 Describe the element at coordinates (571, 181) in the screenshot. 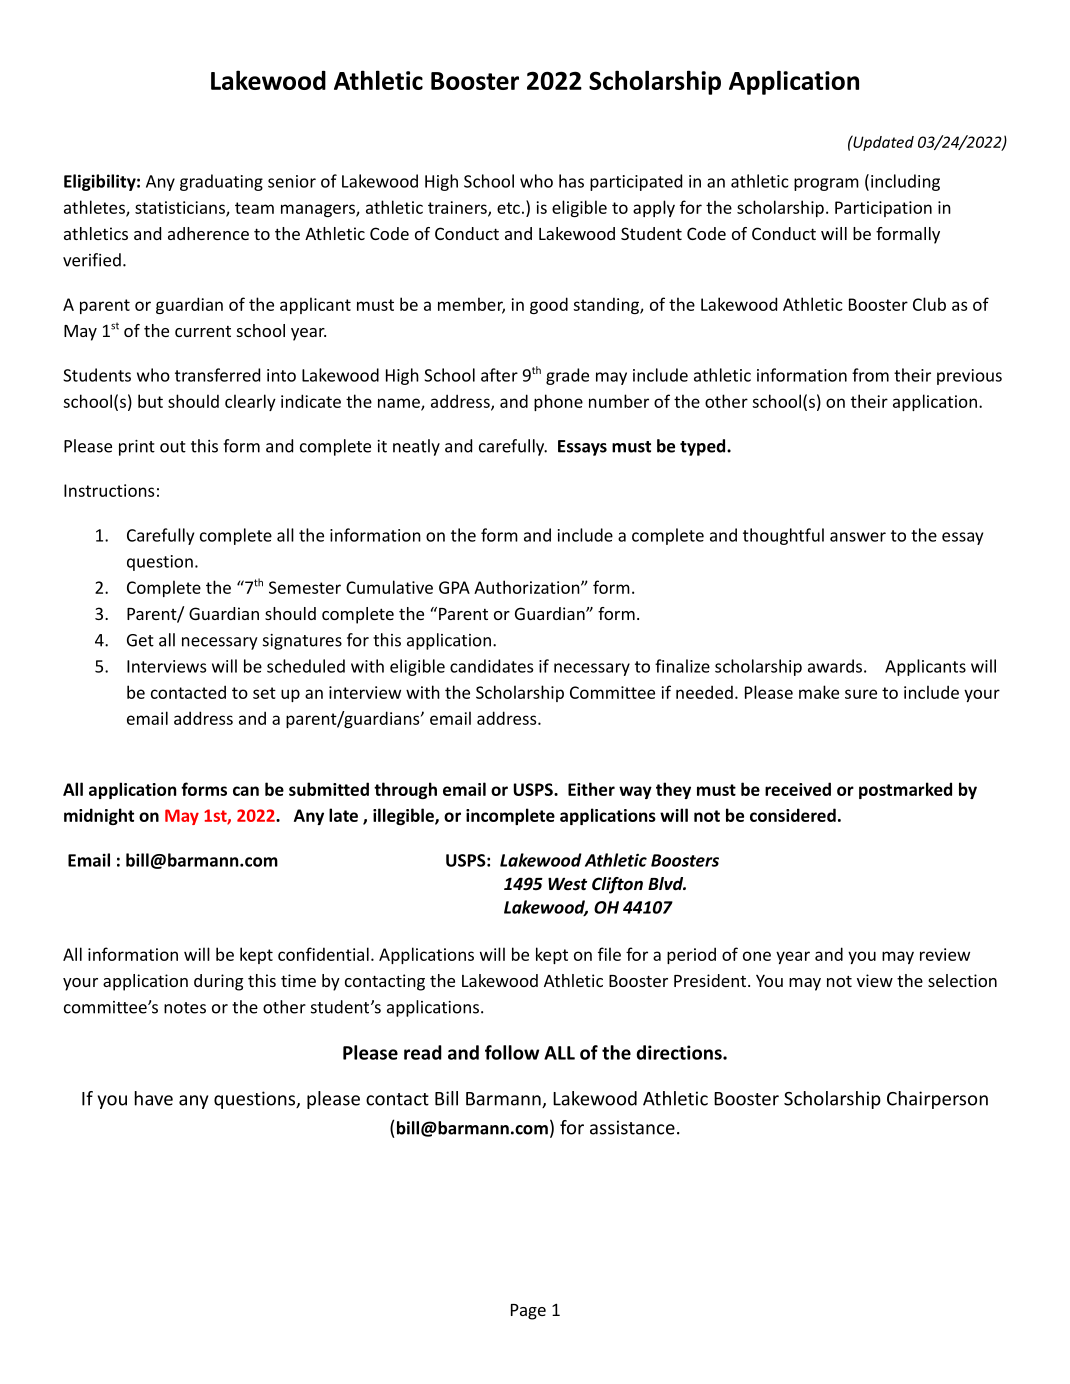

I see `has` at that location.
